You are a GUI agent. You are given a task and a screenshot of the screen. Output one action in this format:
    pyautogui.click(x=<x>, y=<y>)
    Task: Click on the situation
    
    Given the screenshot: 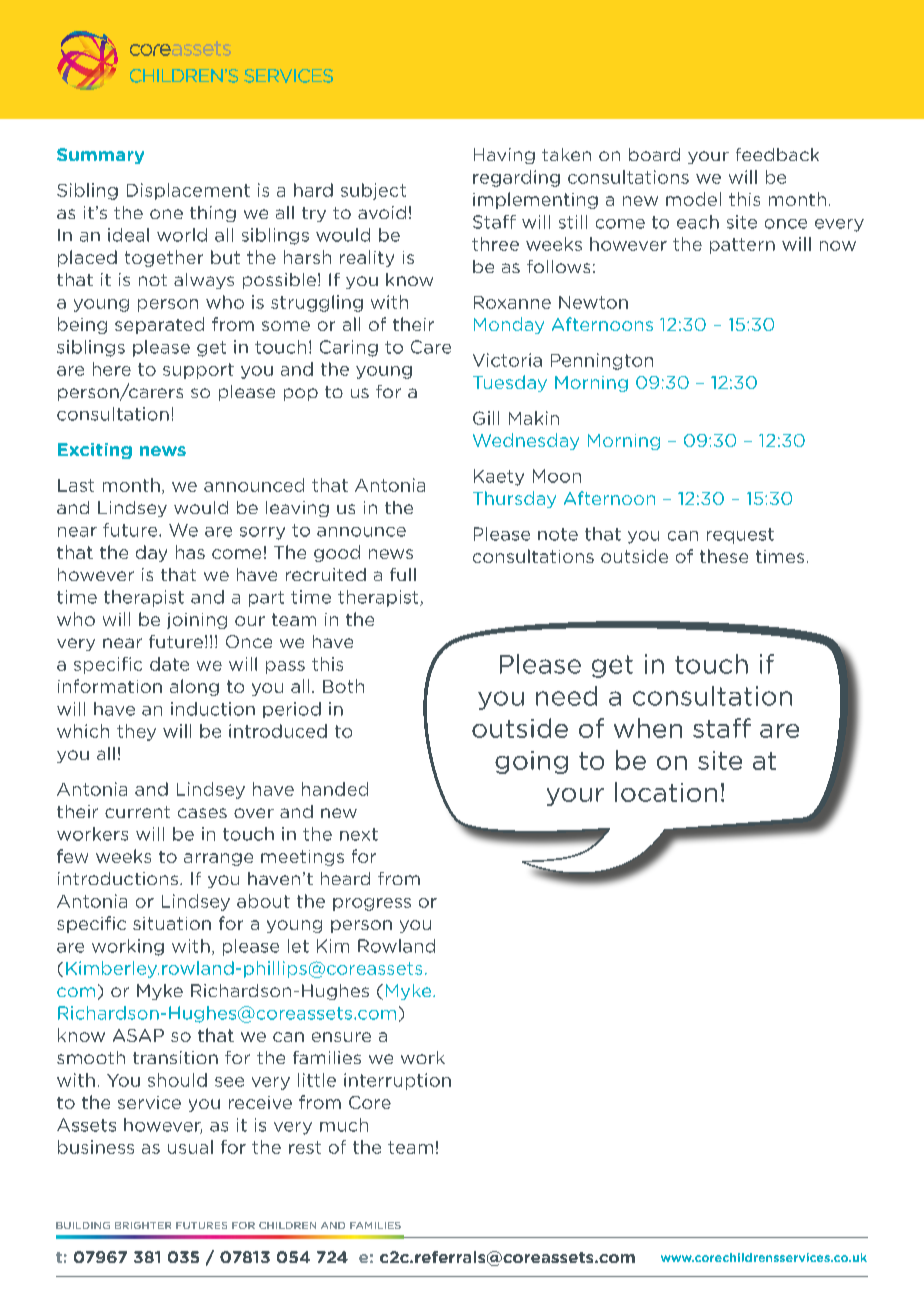 What is the action you would take?
    pyautogui.click(x=172, y=923)
